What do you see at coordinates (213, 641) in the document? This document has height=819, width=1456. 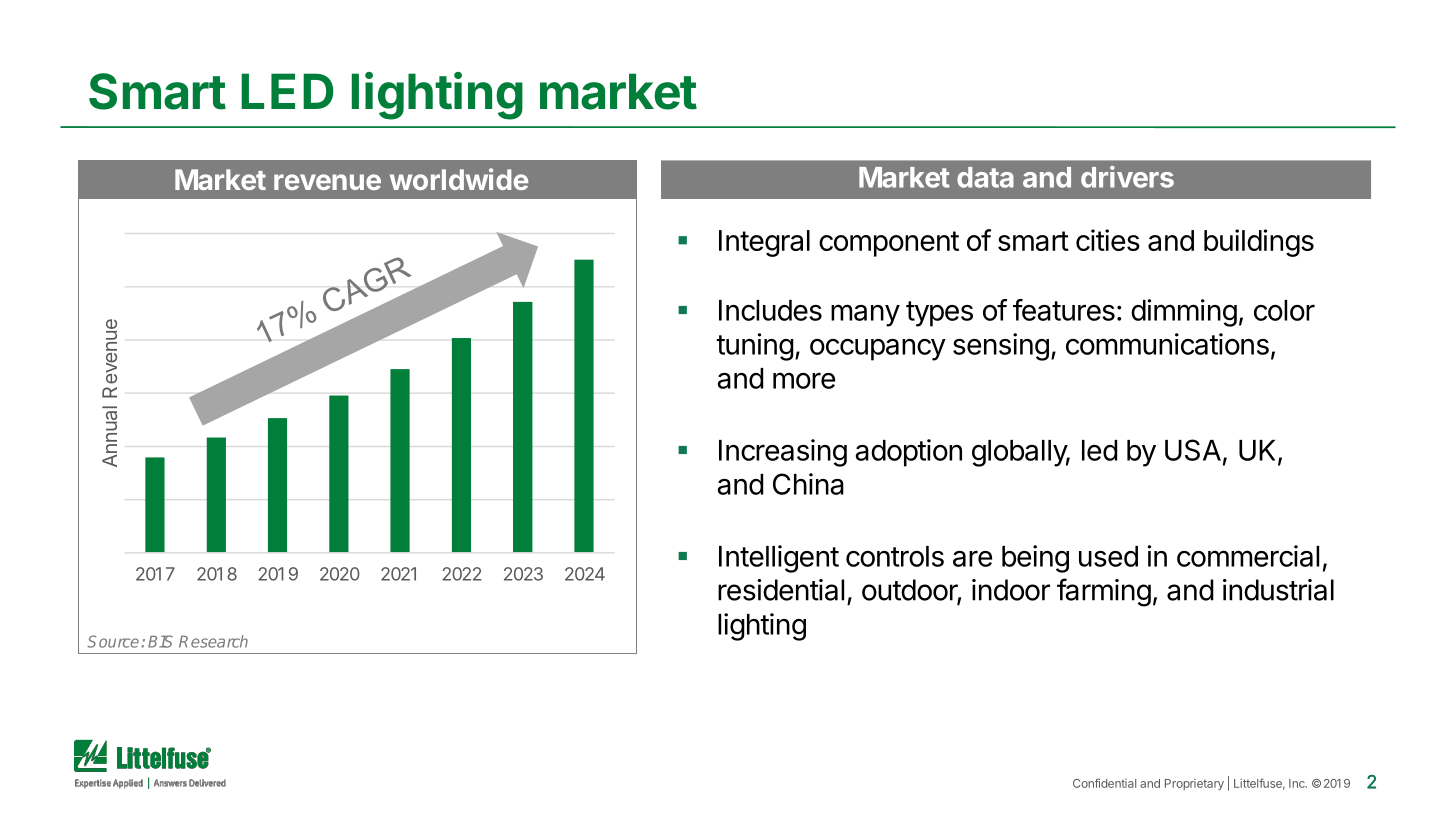 I see `Research` at bounding box center [213, 641].
